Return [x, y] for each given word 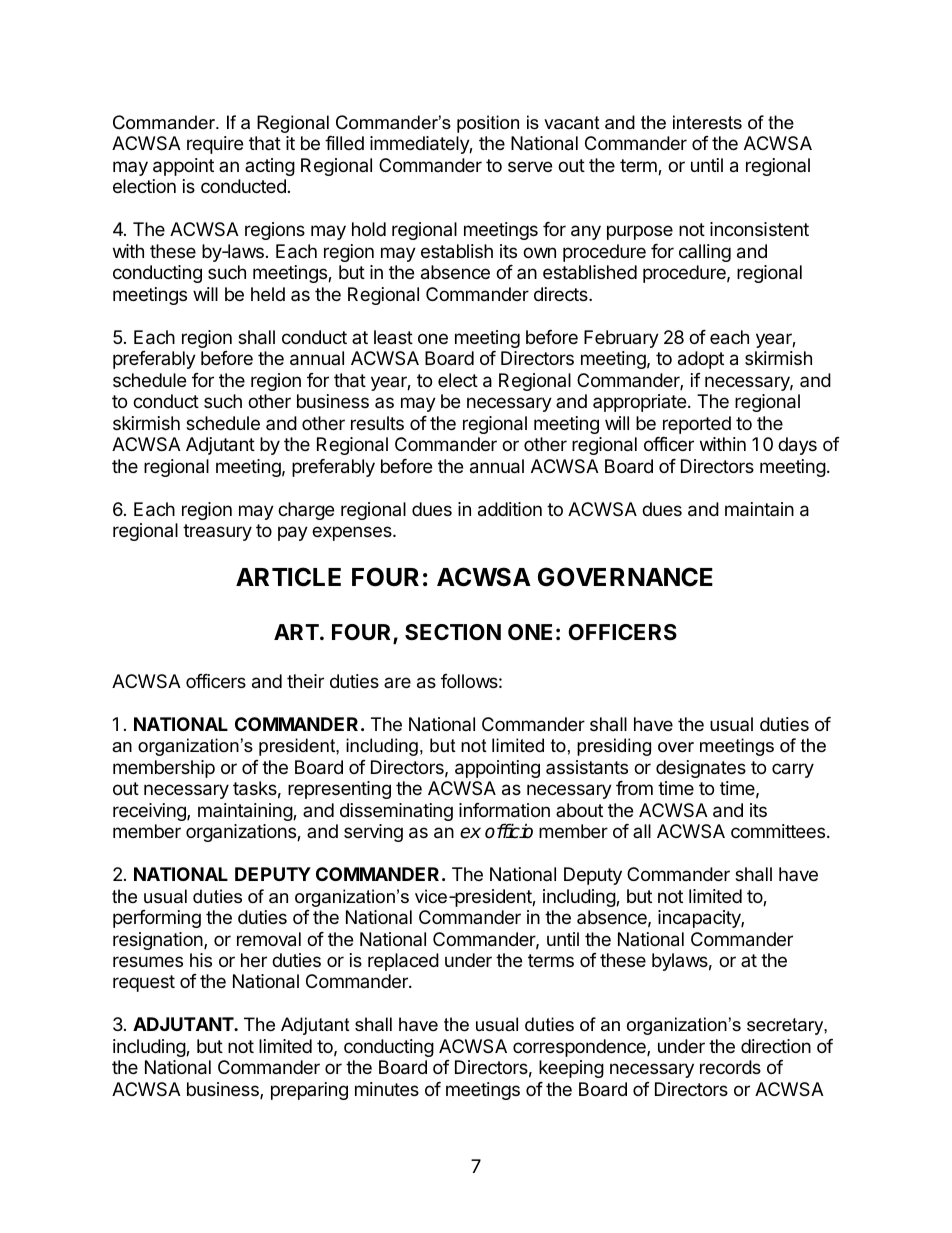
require [215, 145]
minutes [387, 1089]
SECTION [453, 632]
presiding [614, 747]
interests [707, 122]
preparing [309, 1091]
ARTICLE [288, 577]
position [488, 124]
